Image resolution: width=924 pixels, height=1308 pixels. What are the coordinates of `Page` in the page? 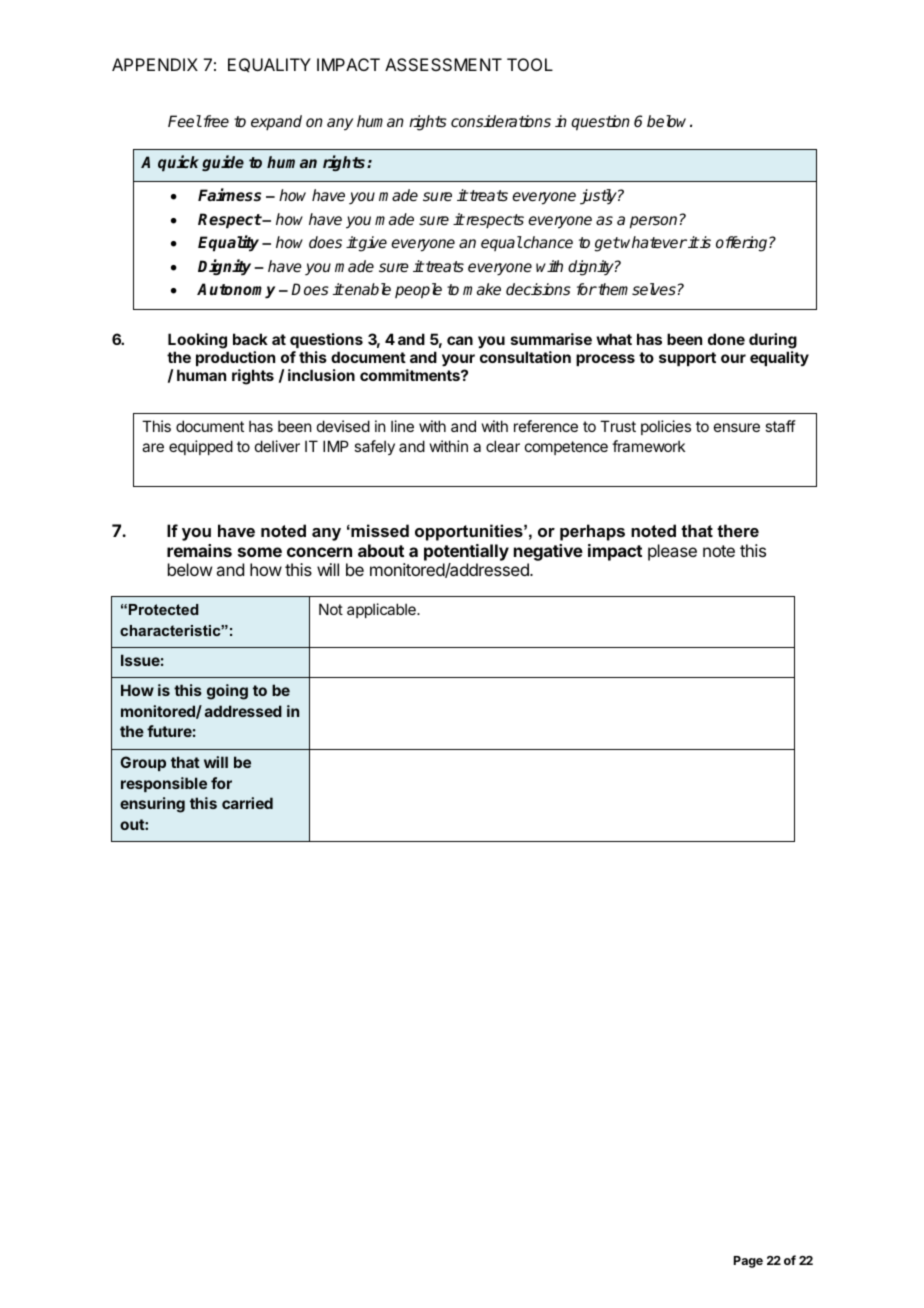 It's located at (748, 1262).
